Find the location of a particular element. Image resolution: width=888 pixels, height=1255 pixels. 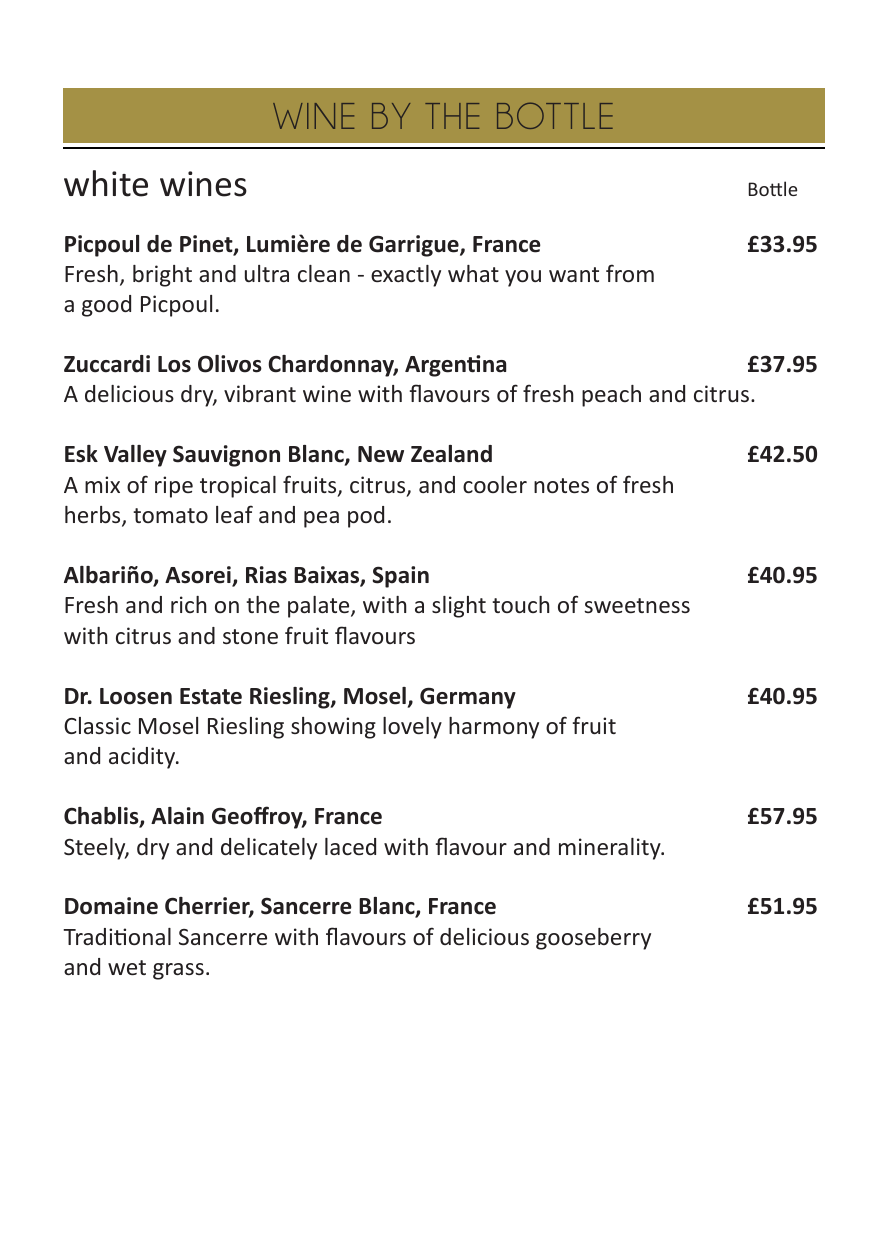

white is located at coordinates (106, 183).
